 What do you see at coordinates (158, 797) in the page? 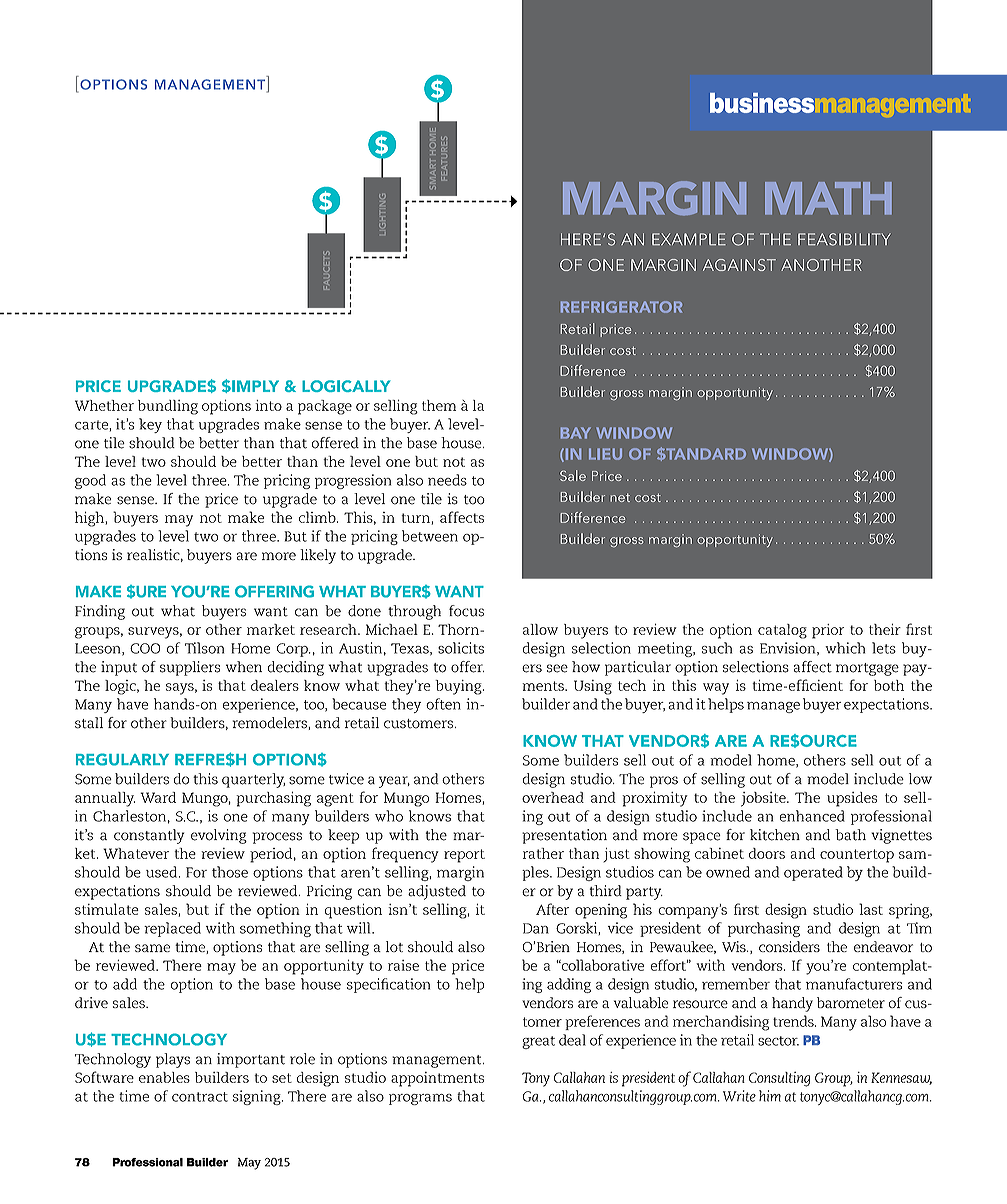
I see `Ward` at bounding box center [158, 797].
